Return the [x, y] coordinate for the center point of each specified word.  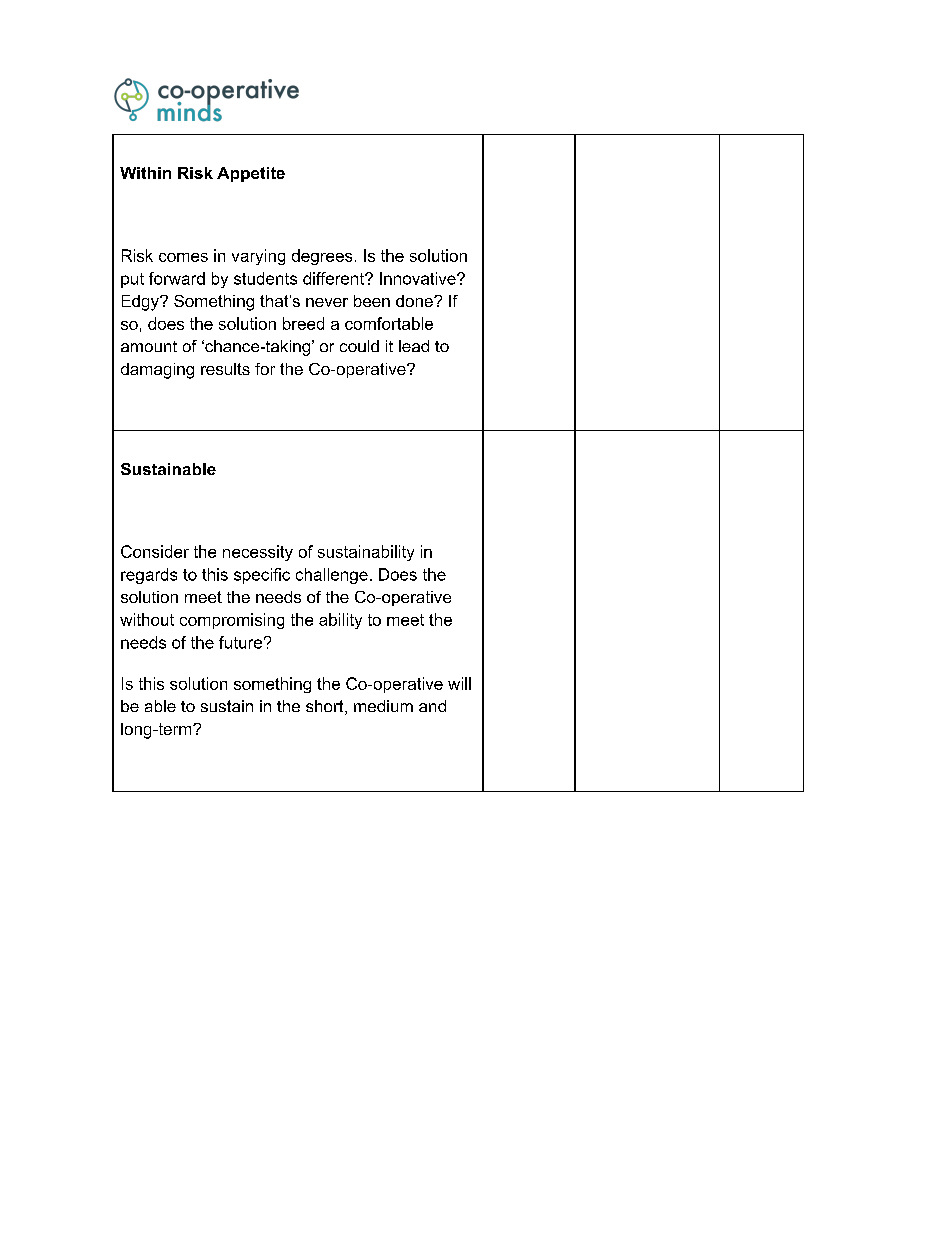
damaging [157, 371]
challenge [332, 576]
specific [262, 576]
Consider [155, 551]
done [415, 301]
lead [414, 346]
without [147, 619]
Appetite [251, 174]
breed [303, 323]
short [326, 707]
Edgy [141, 303]
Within [145, 173]
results [225, 369]
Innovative [419, 278]
